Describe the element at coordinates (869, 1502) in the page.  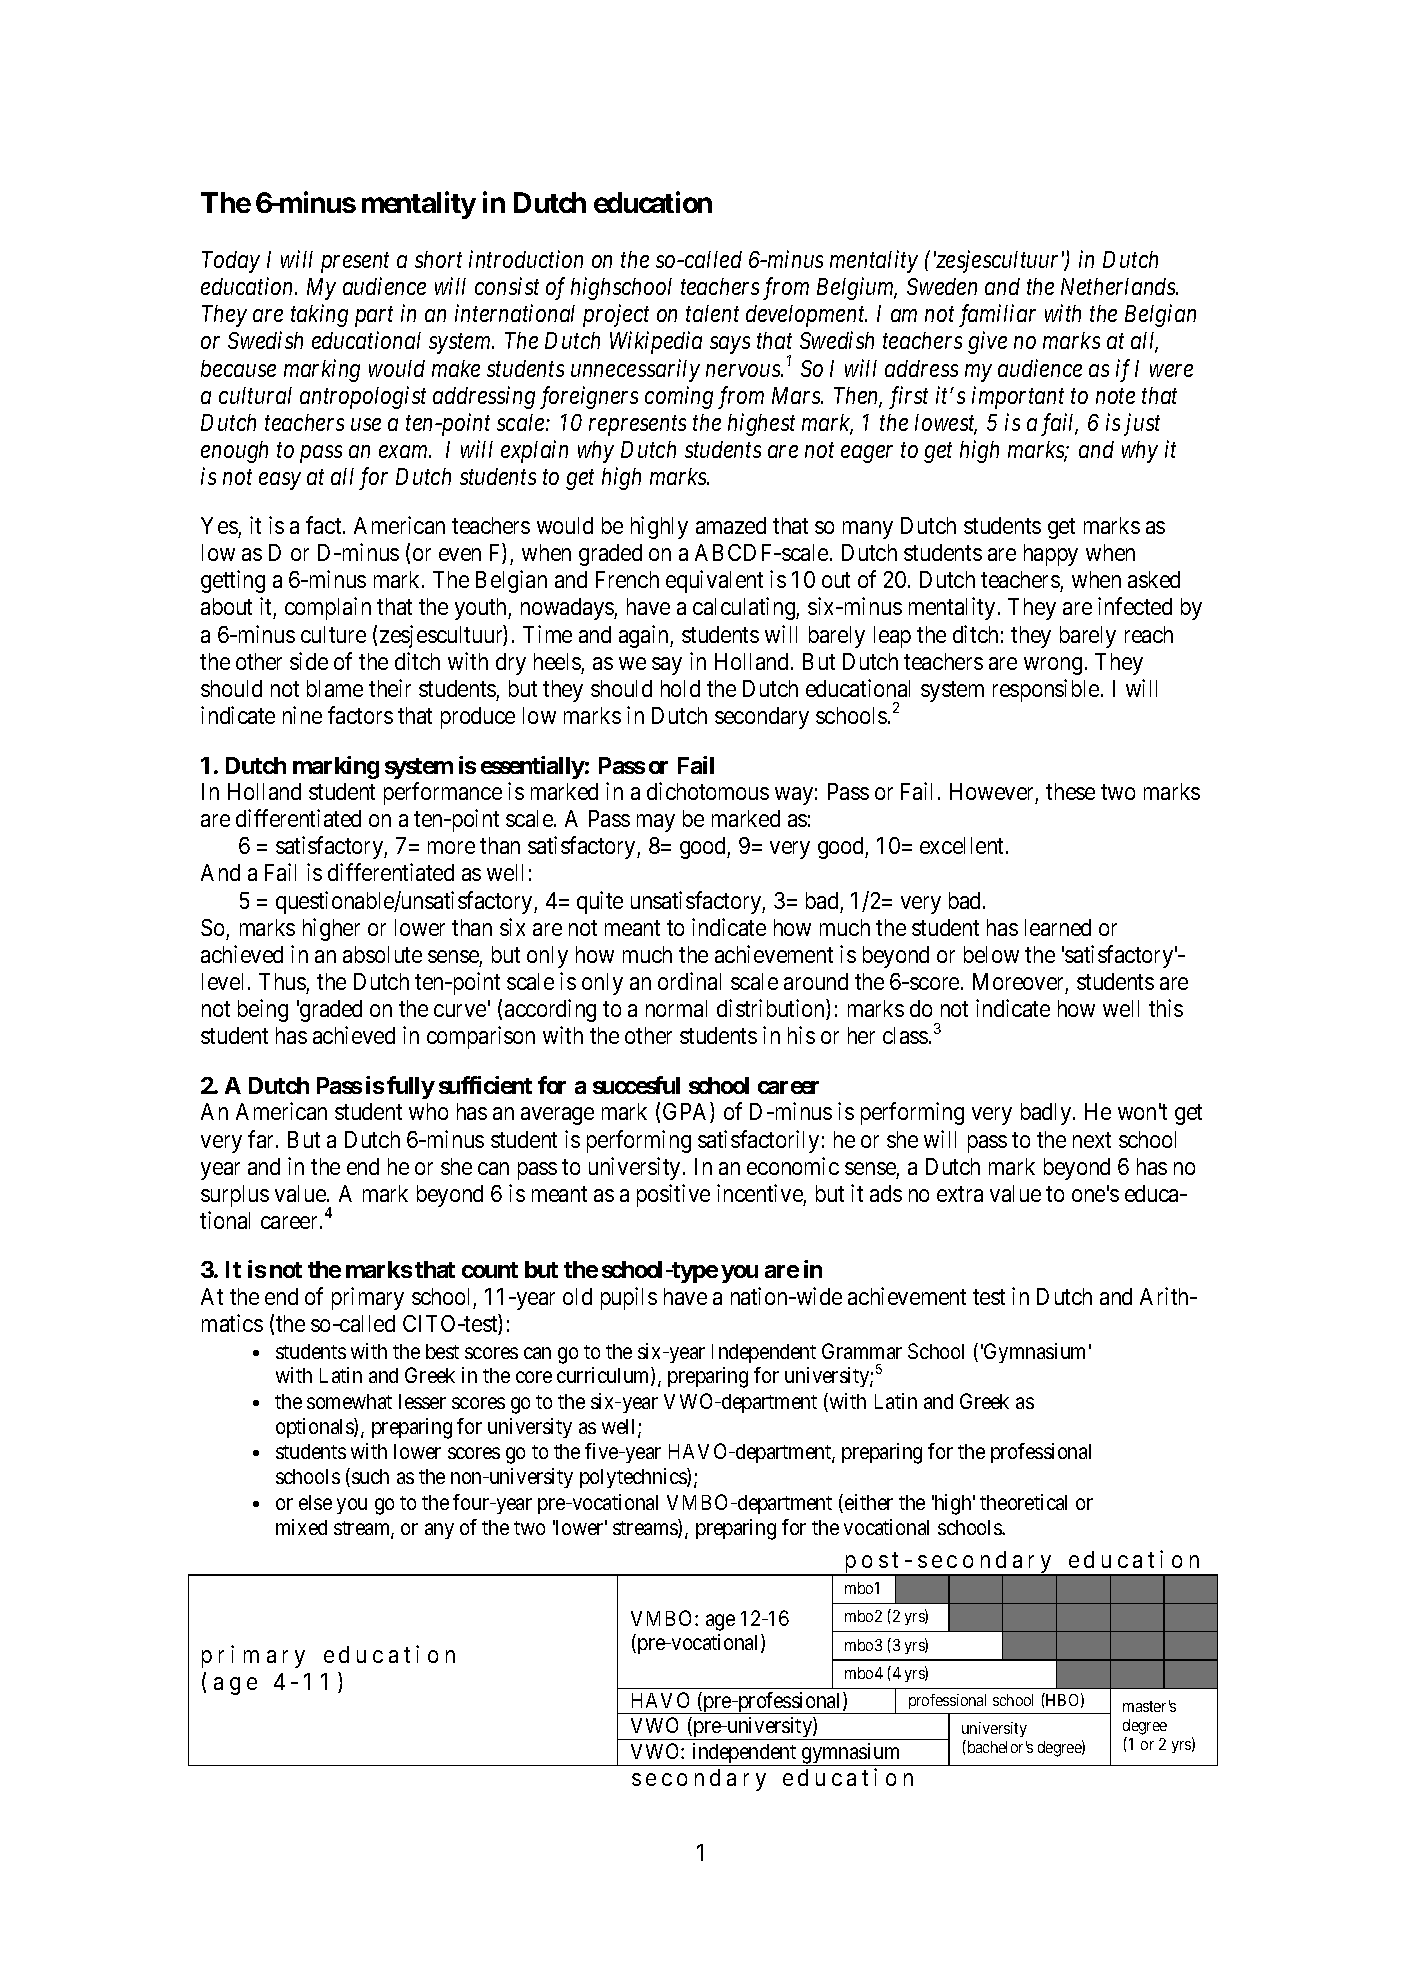
I see `either` at that location.
